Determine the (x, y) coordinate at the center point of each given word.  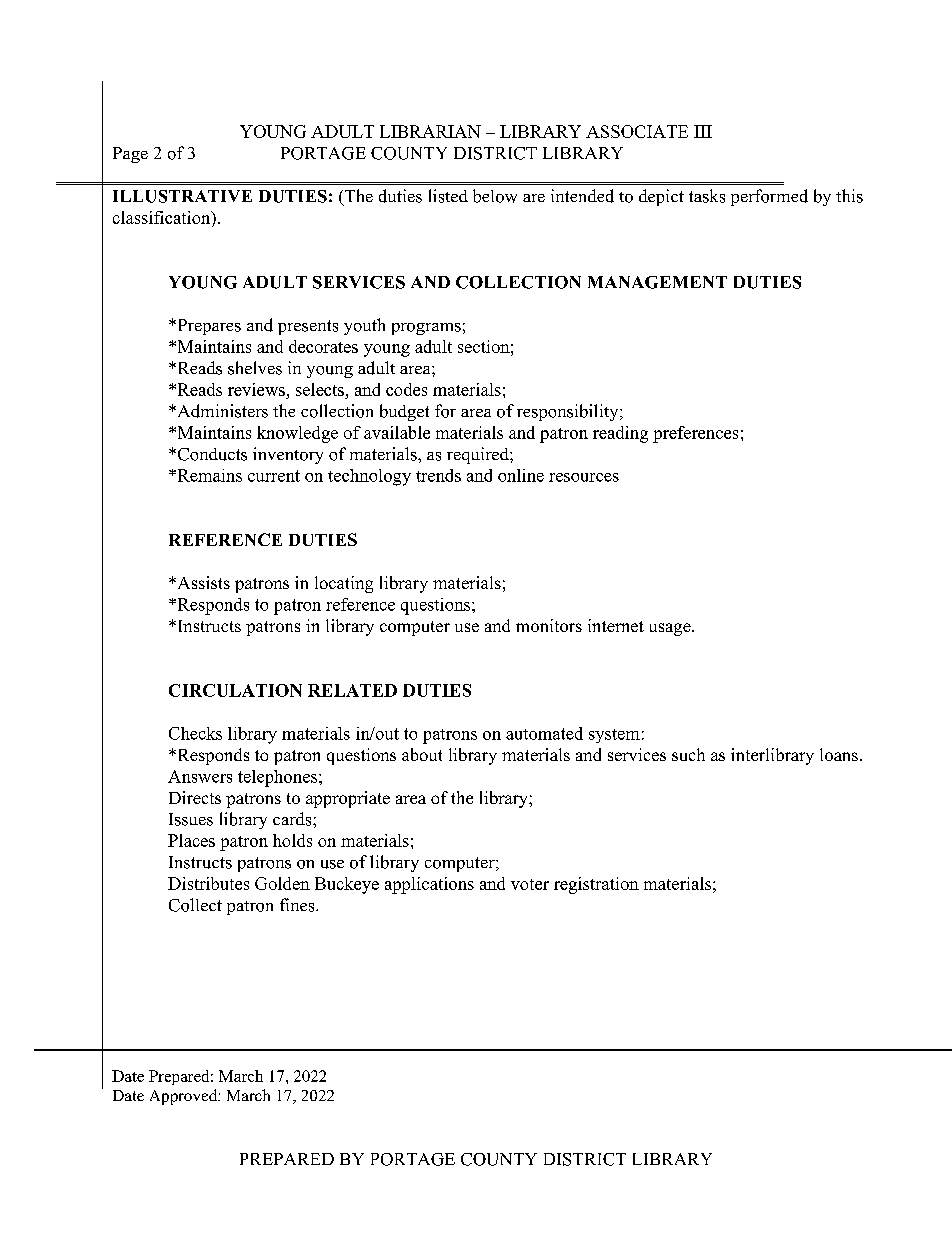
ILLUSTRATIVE (182, 196)
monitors (549, 625)
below (495, 196)
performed (769, 197)
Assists (202, 582)
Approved (185, 1097)
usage (671, 629)
